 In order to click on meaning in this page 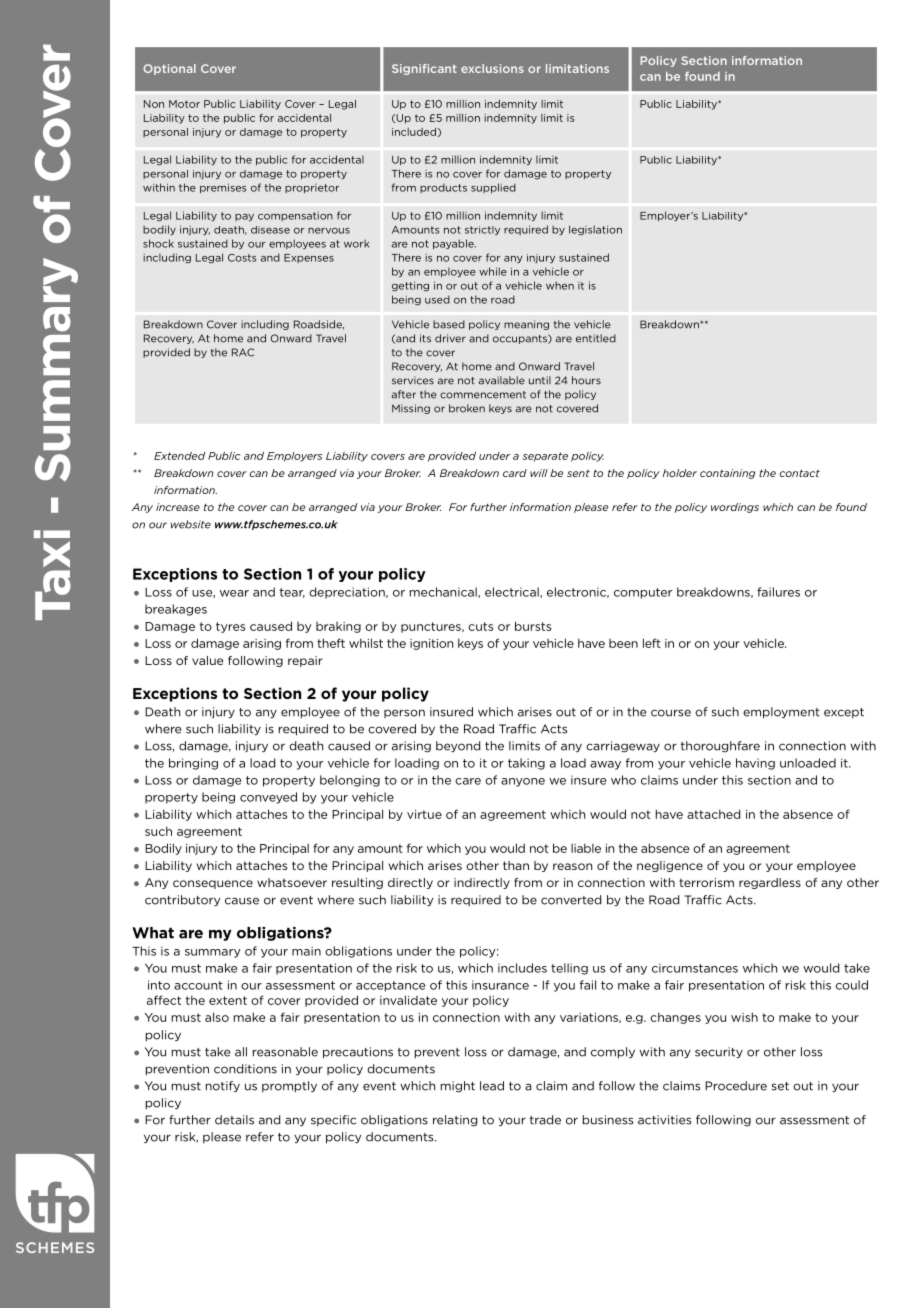, I will do `click(526, 325)`.
